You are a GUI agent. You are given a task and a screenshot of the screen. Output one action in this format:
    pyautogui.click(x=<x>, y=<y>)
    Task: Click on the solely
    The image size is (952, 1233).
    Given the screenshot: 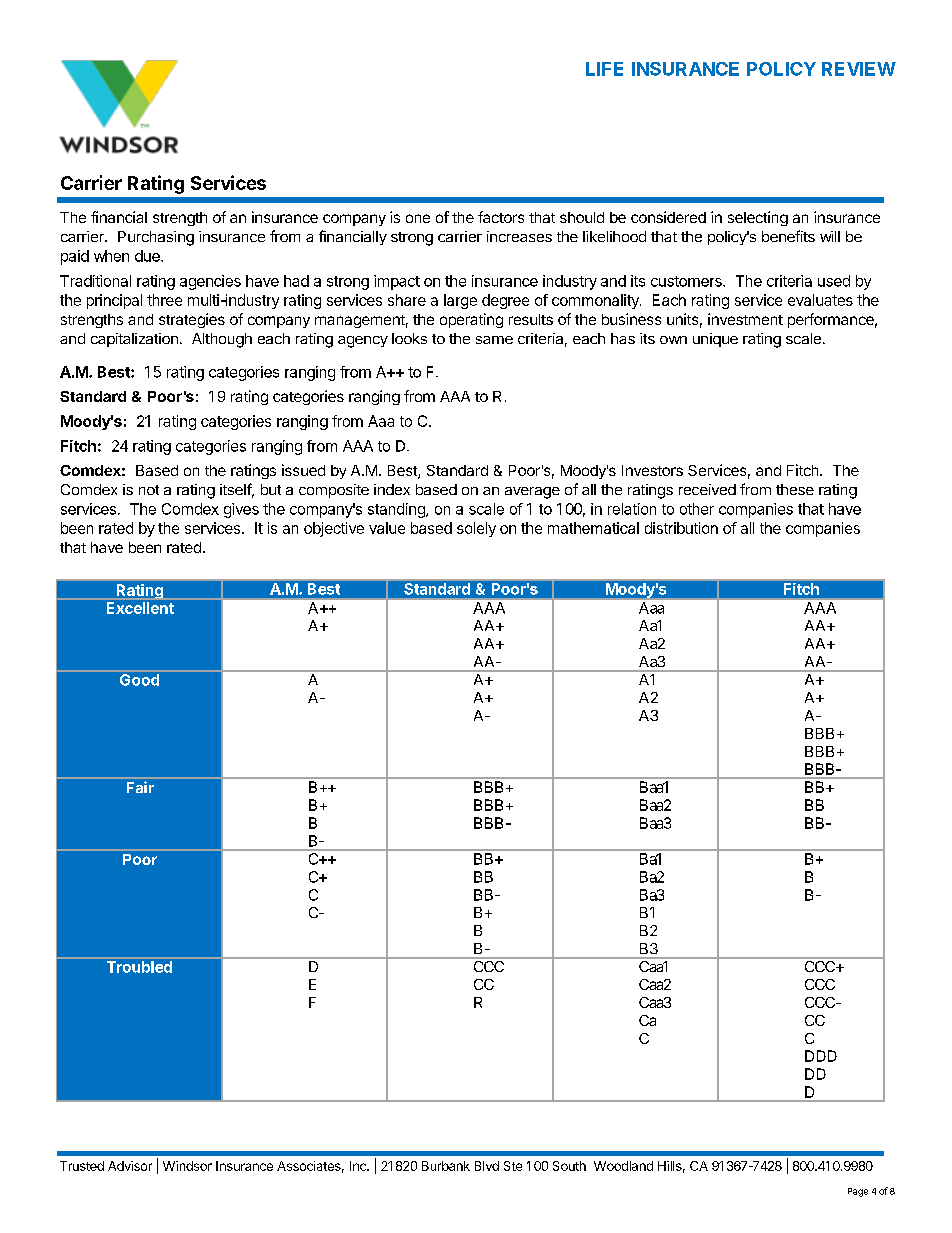 What is the action you would take?
    pyautogui.click(x=476, y=529)
